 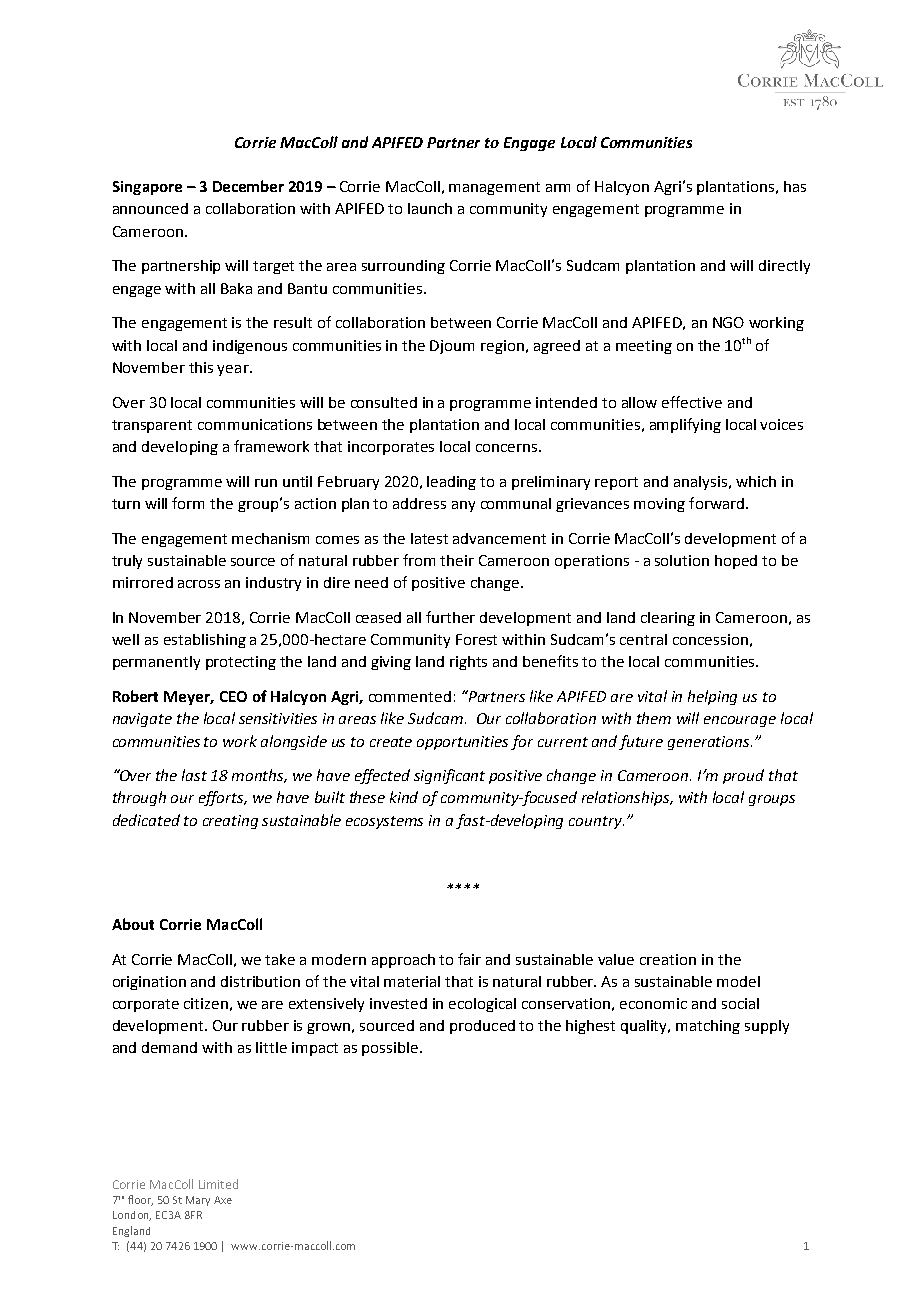 What do you see at coordinates (668, 959) in the document?
I see `creation` at bounding box center [668, 959].
